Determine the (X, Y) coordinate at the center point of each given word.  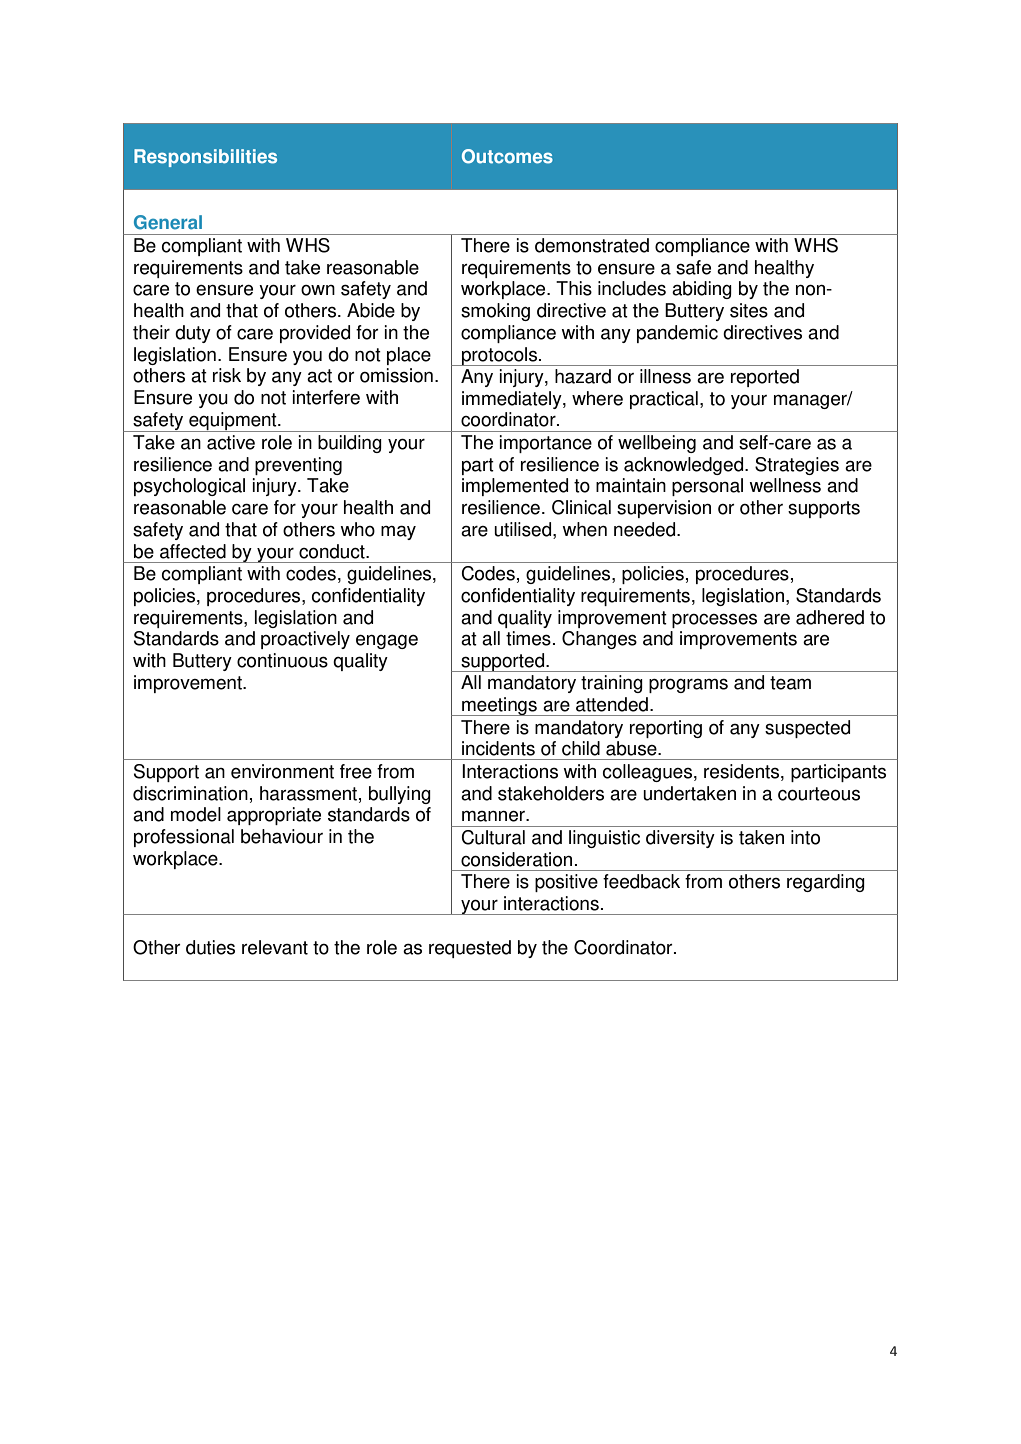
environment (282, 771)
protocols (500, 356)
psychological (189, 487)
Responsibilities (205, 158)
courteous (819, 794)
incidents (498, 748)
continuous (282, 660)
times (528, 638)
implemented (515, 487)
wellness (785, 485)
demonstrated (592, 245)
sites (749, 310)
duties (210, 947)
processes (714, 620)
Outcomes (507, 156)
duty (193, 334)
